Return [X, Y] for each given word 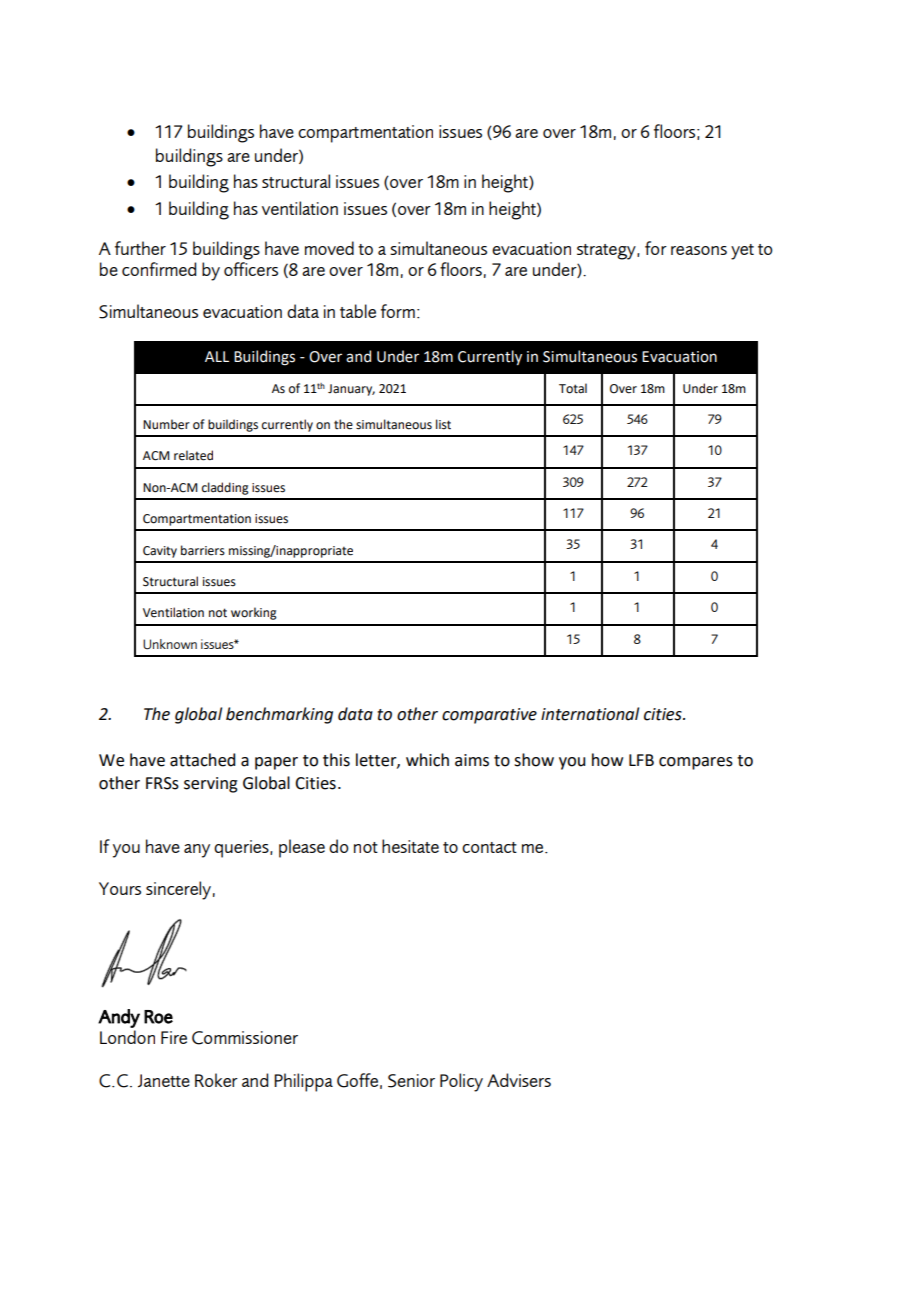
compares [696, 763]
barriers [203, 550]
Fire [174, 1037]
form [398, 311]
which [427, 760]
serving [211, 785]
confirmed [159, 269]
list [443, 424]
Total [573, 388]
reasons [699, 250]
